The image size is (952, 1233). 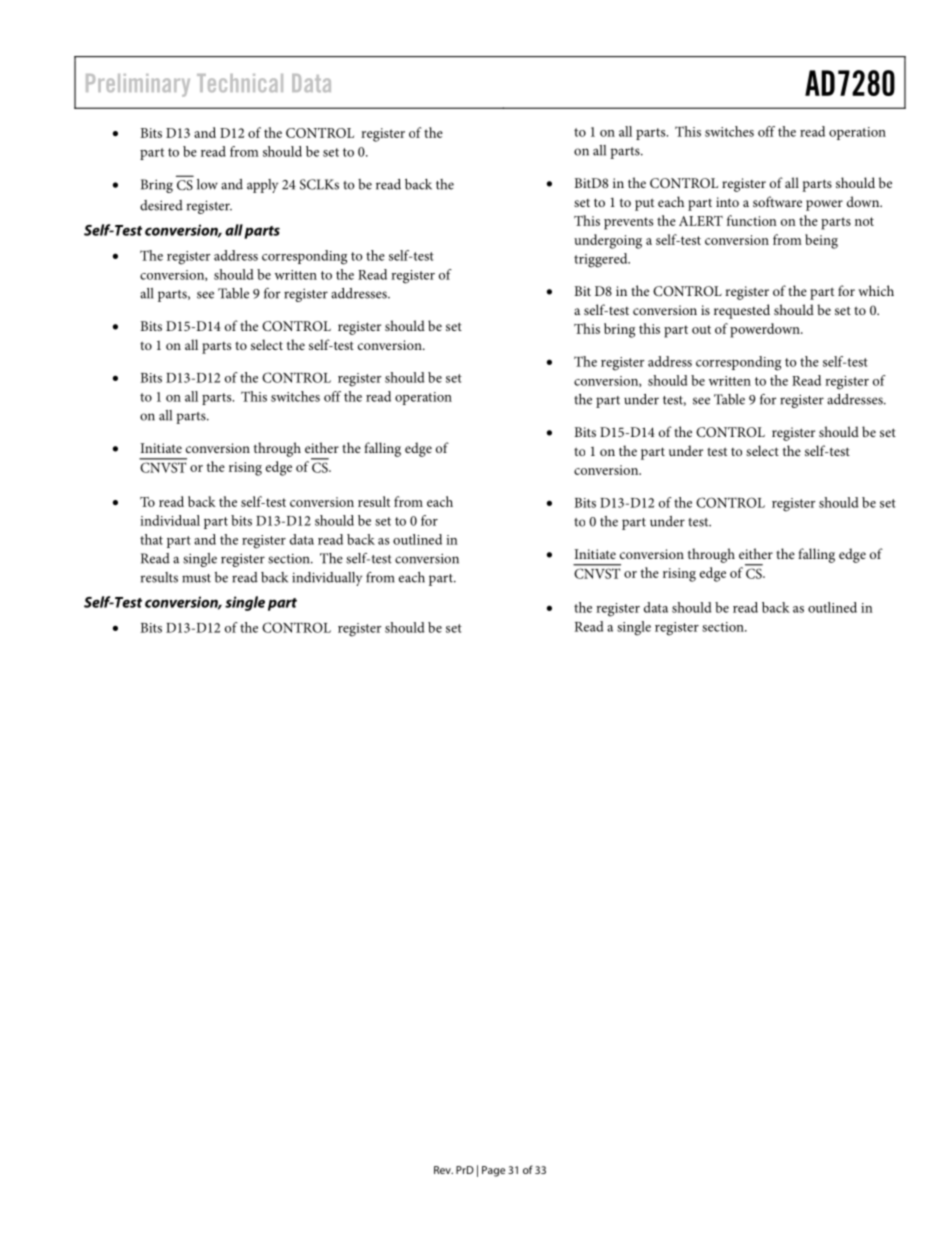 I want to click on put, so click(x=644, y=204).
